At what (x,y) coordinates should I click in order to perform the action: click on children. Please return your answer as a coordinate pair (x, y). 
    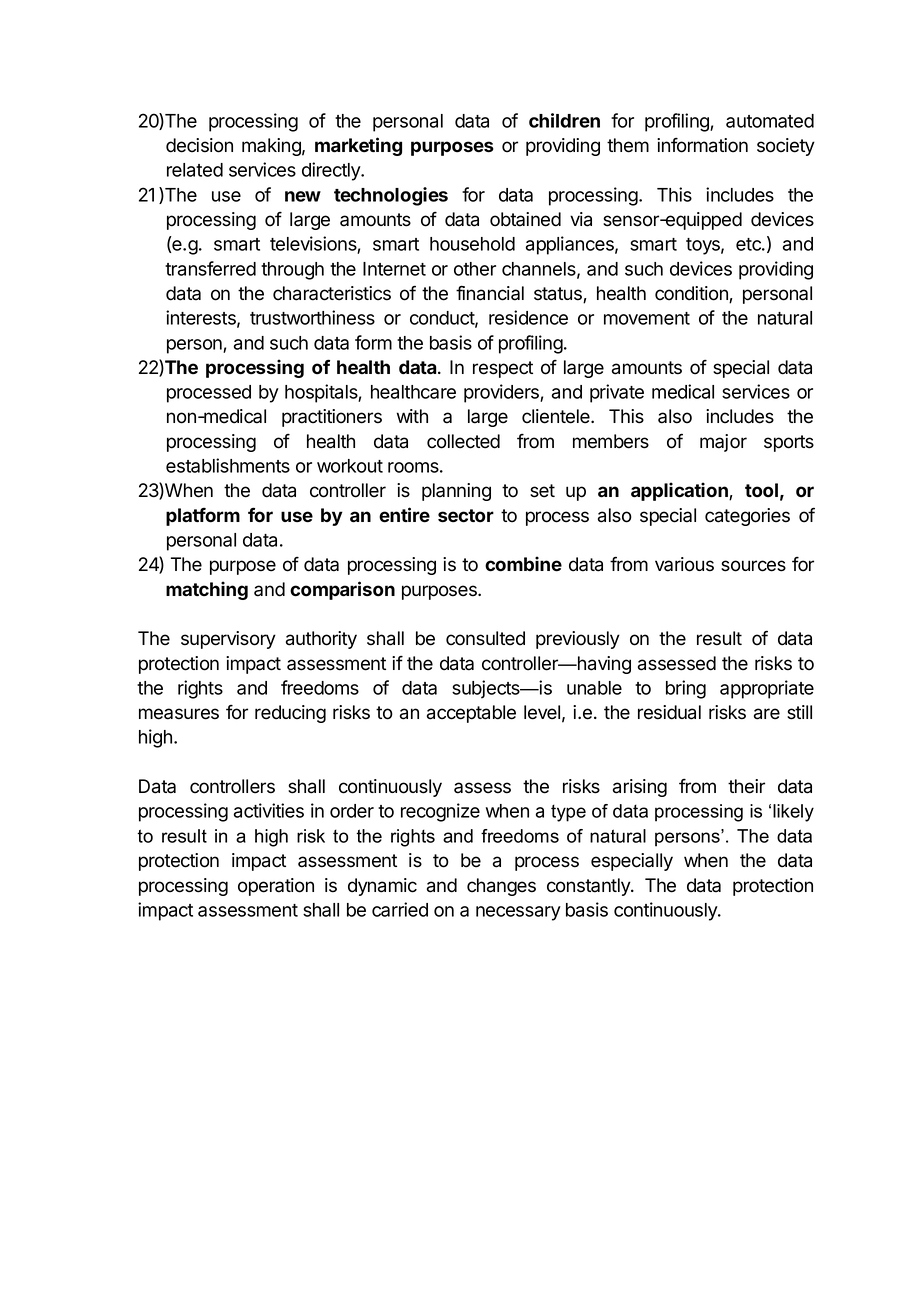
    Looking at the image, I should click on (564, 120).
